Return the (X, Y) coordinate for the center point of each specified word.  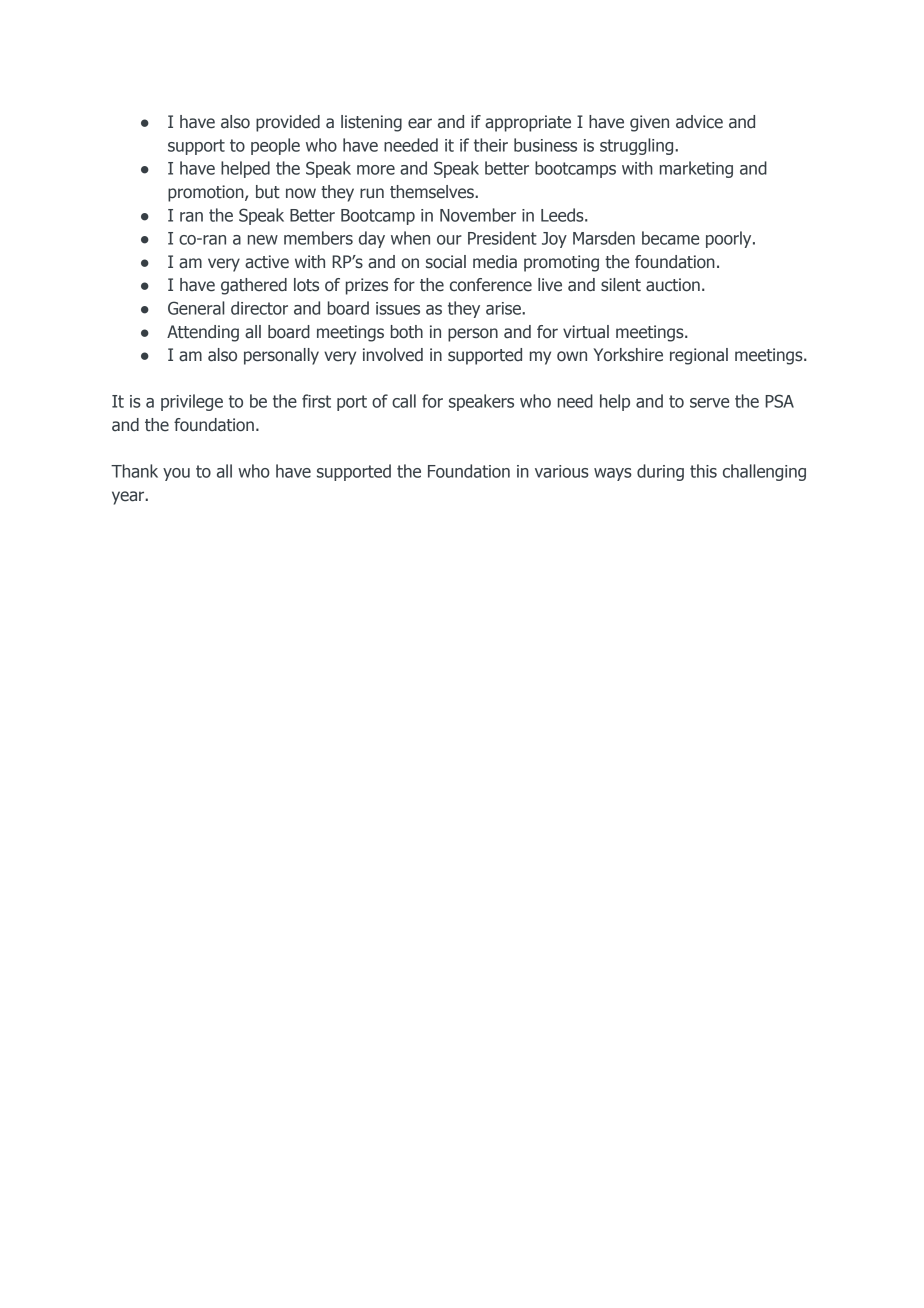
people (275, 146)
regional (699, 356)
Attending (203, 333)
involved (393, 355)
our (449, 240)
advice (699, 122)
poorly (730, 239)
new (263, 240)
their (491, 145)
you (176, 474)
